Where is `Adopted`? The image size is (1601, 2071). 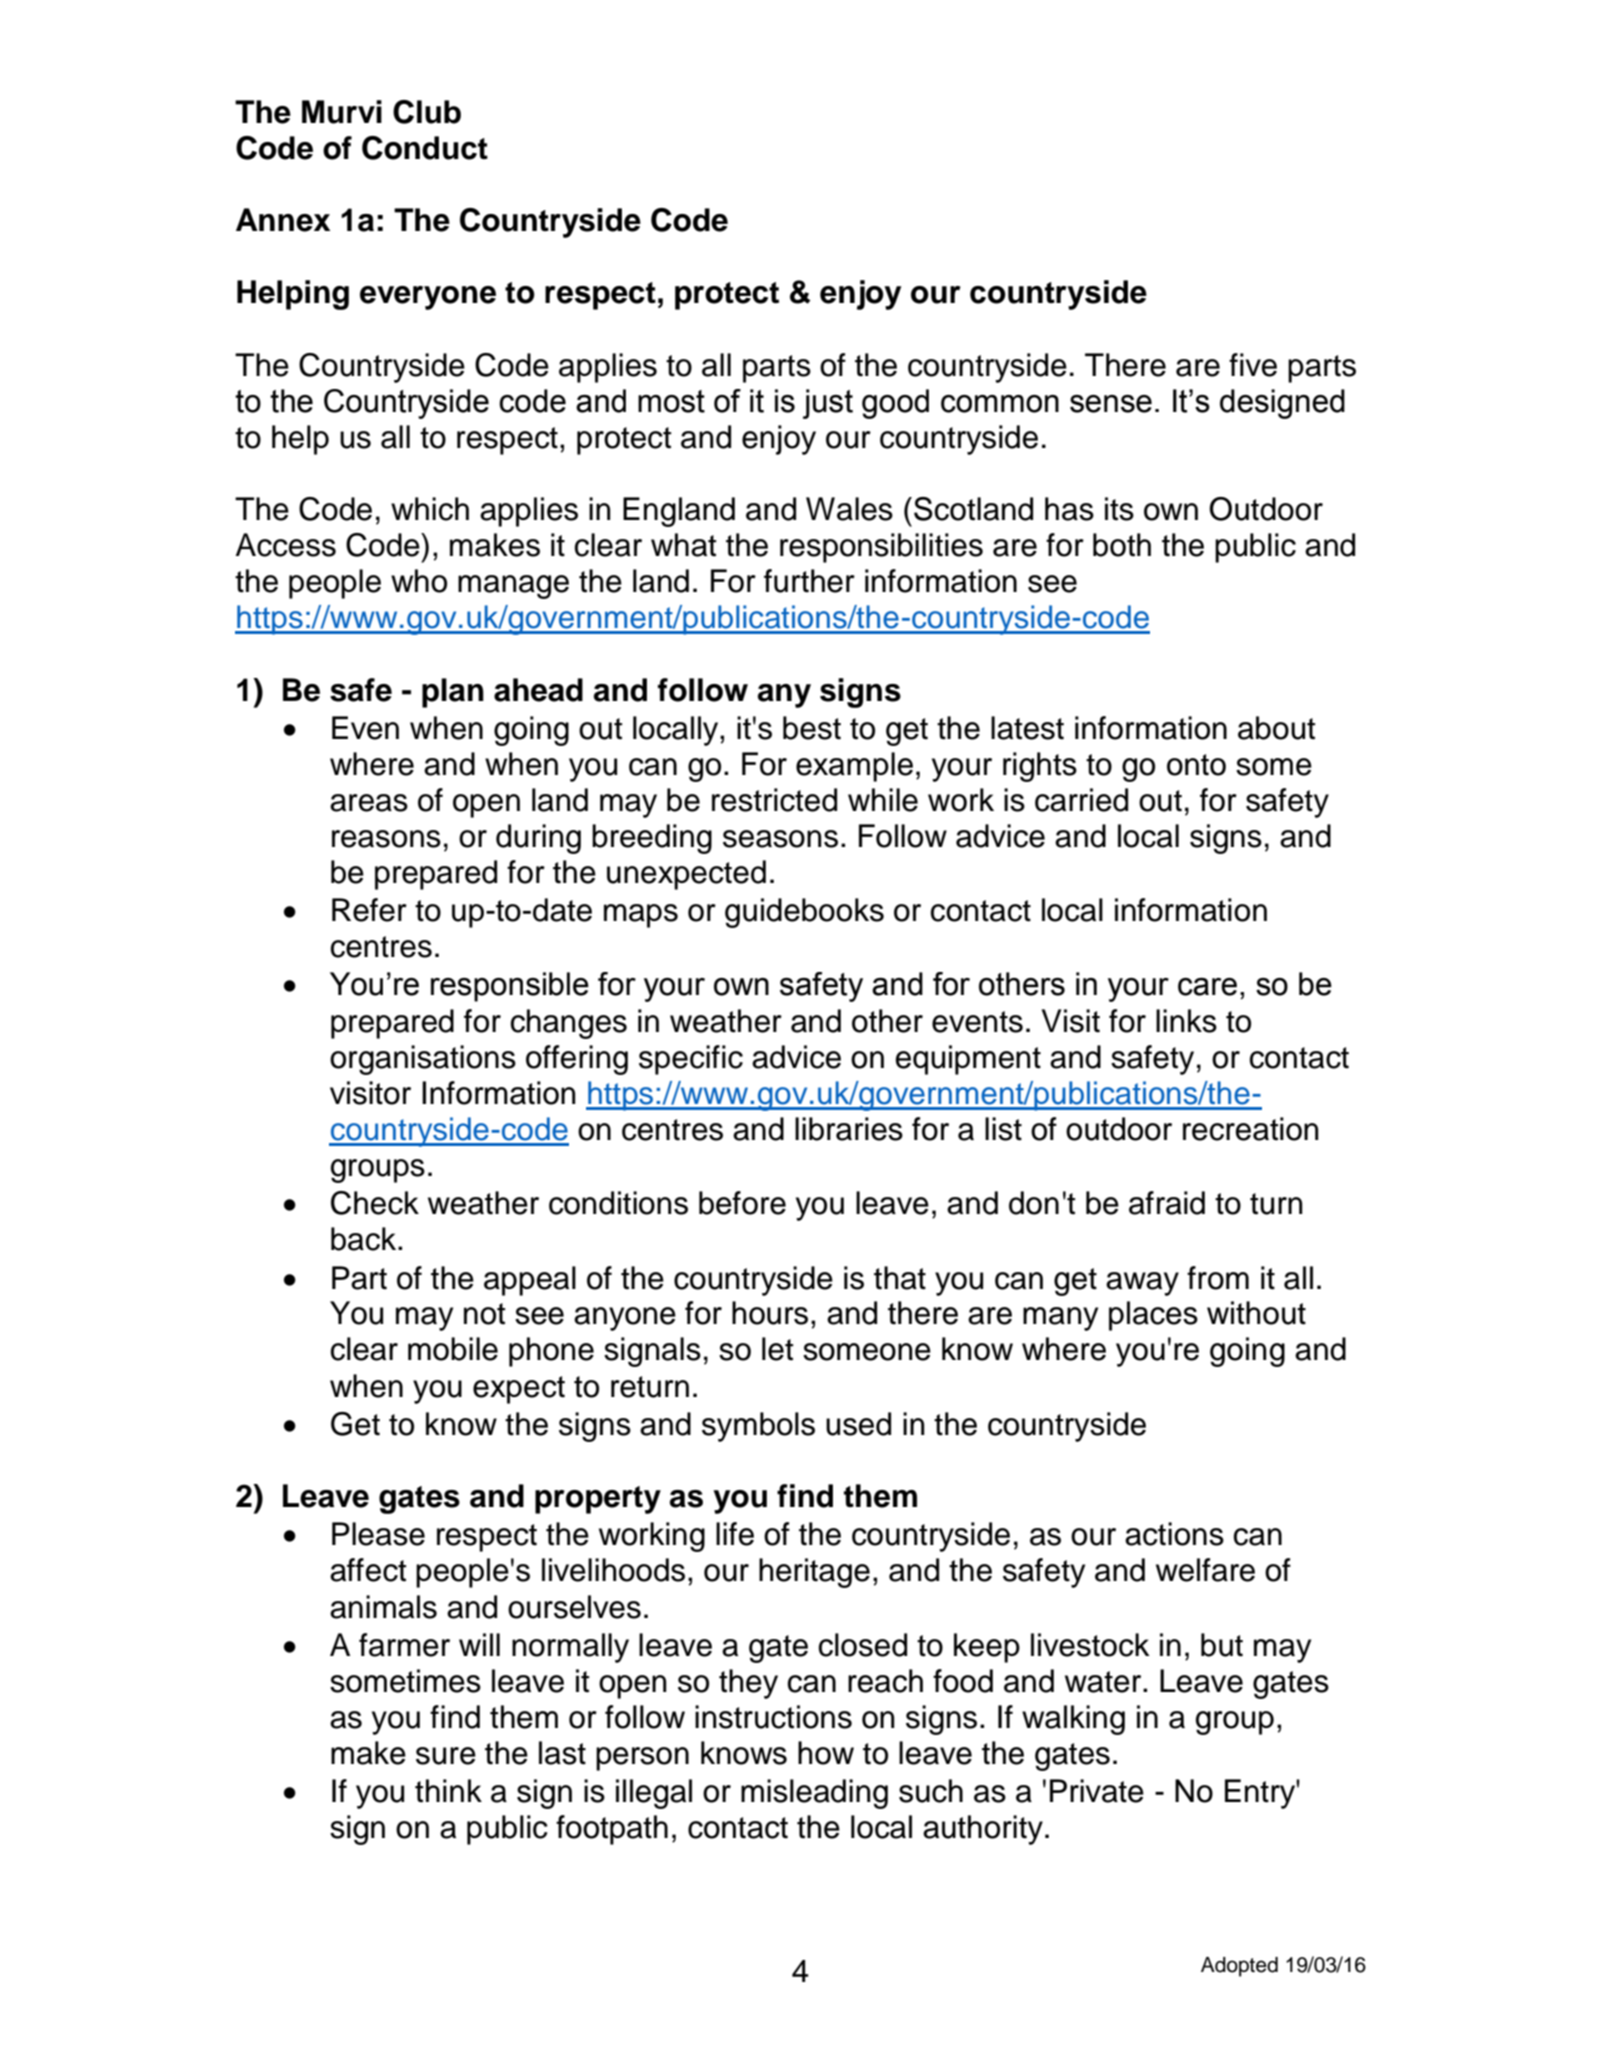
Adopted is located at coordinates (1239, 1967).
